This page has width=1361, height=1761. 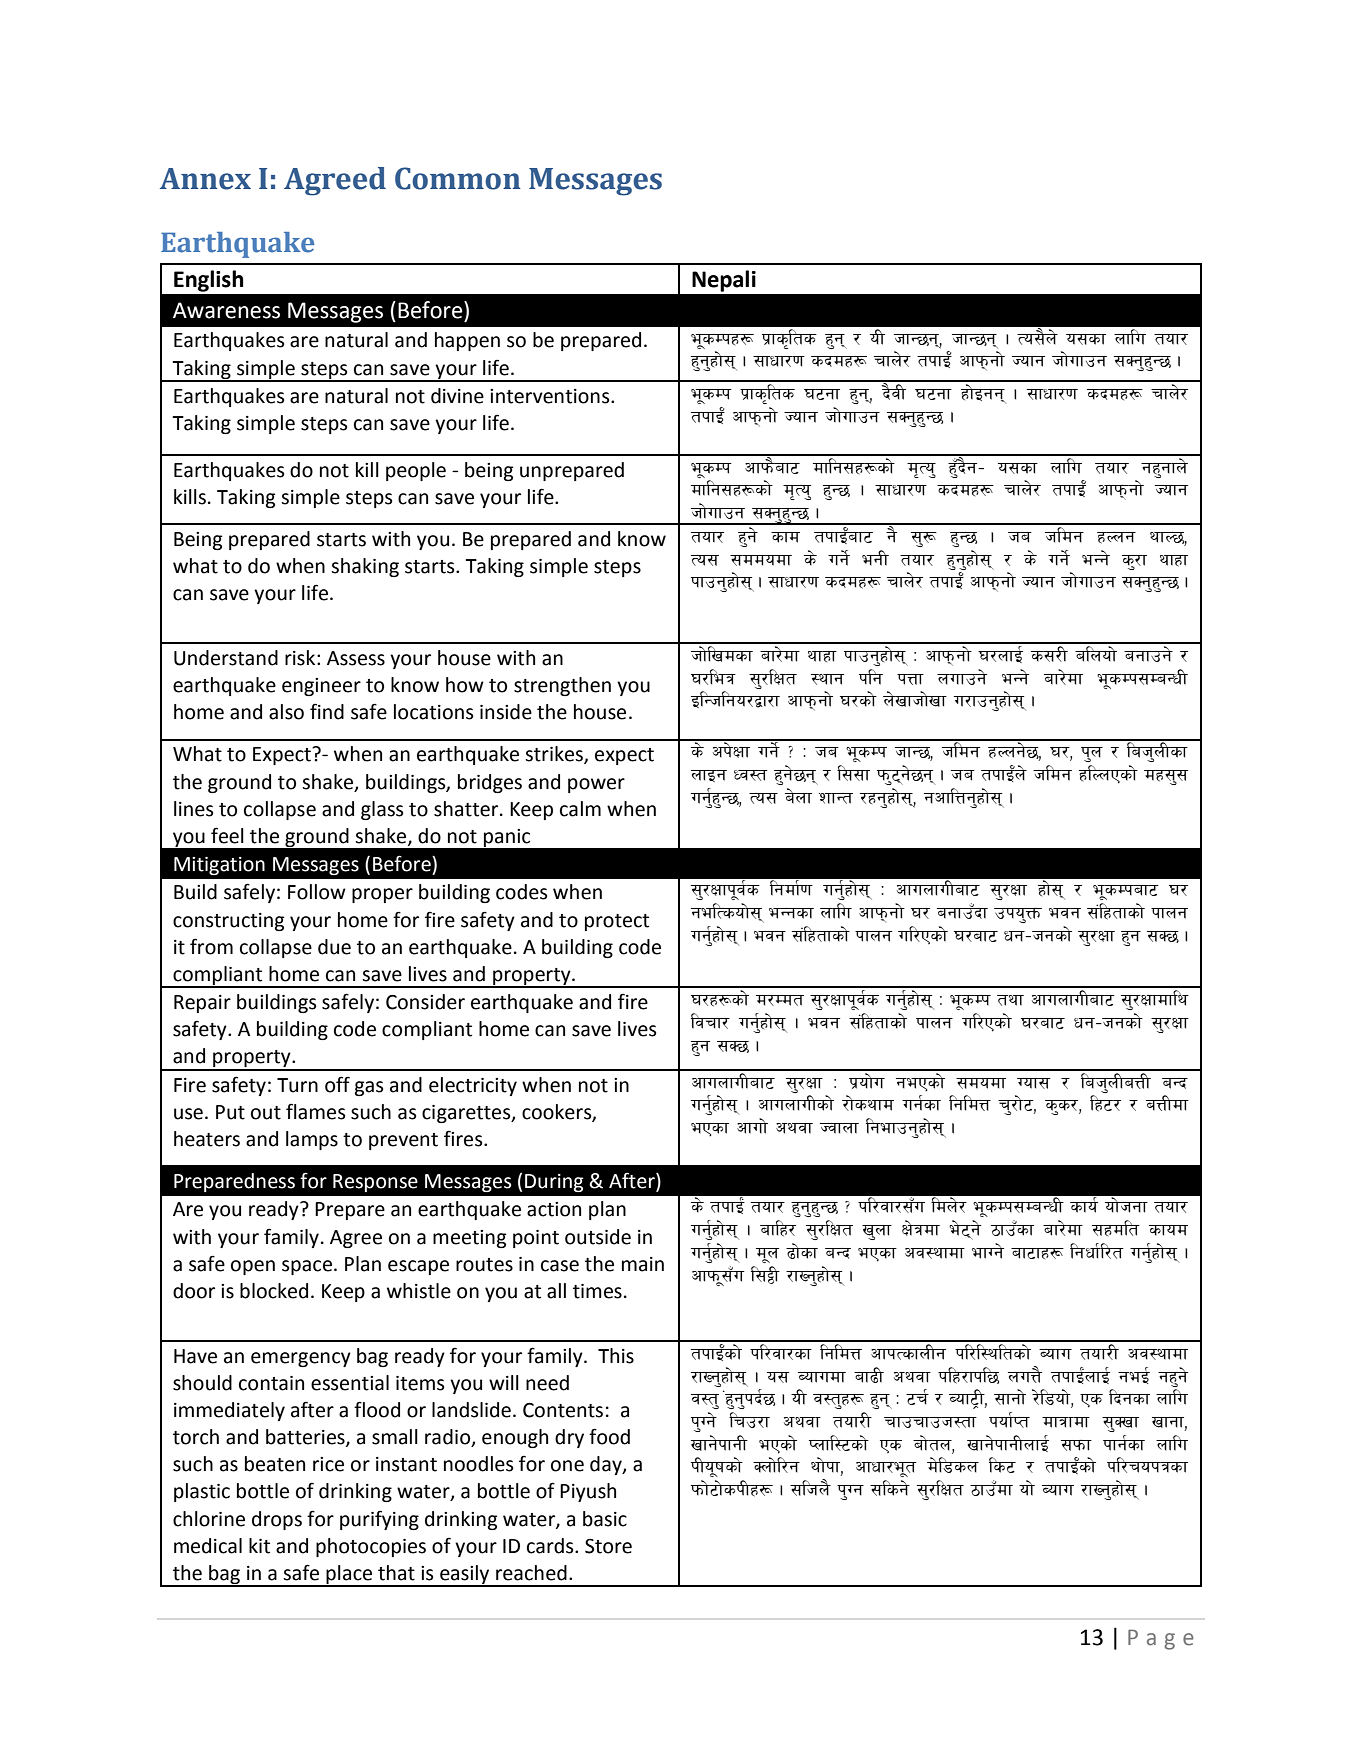 What do you see at coordinates (473, 1086) in the page?
I see `electricity` at bounding box center [473, 1086].
